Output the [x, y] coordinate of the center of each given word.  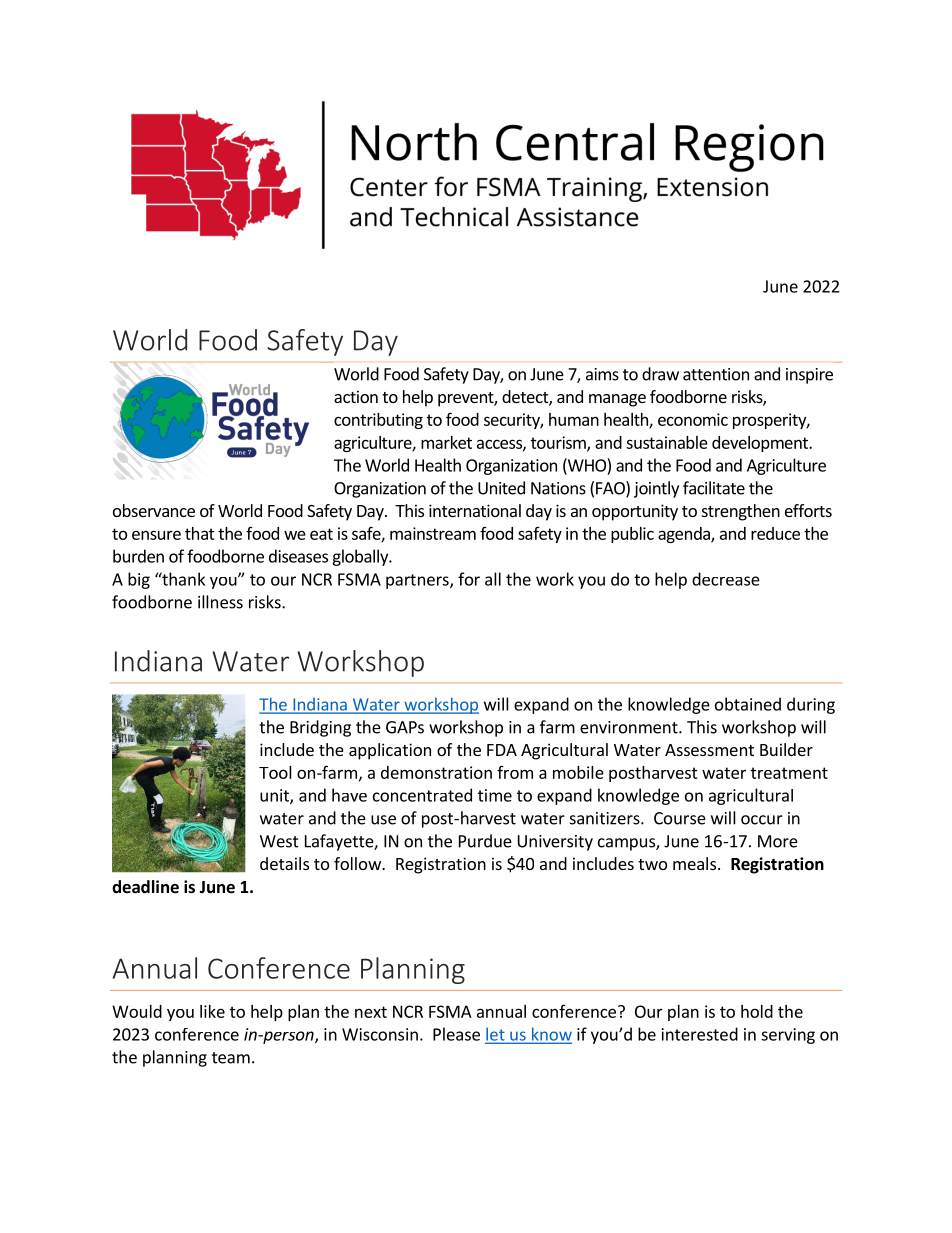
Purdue [485, 841]
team [231, 1058]
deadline [145, 887]
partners [418, 581]
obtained [748, 704]
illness [220, 602]
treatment [789, 773]
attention [716, 374]
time [495, 795]
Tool [275, 772]
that [200, 533]
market [446, 442]
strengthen [741, 512]
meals [694, 863]
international [475, 510]
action [356, 396]
